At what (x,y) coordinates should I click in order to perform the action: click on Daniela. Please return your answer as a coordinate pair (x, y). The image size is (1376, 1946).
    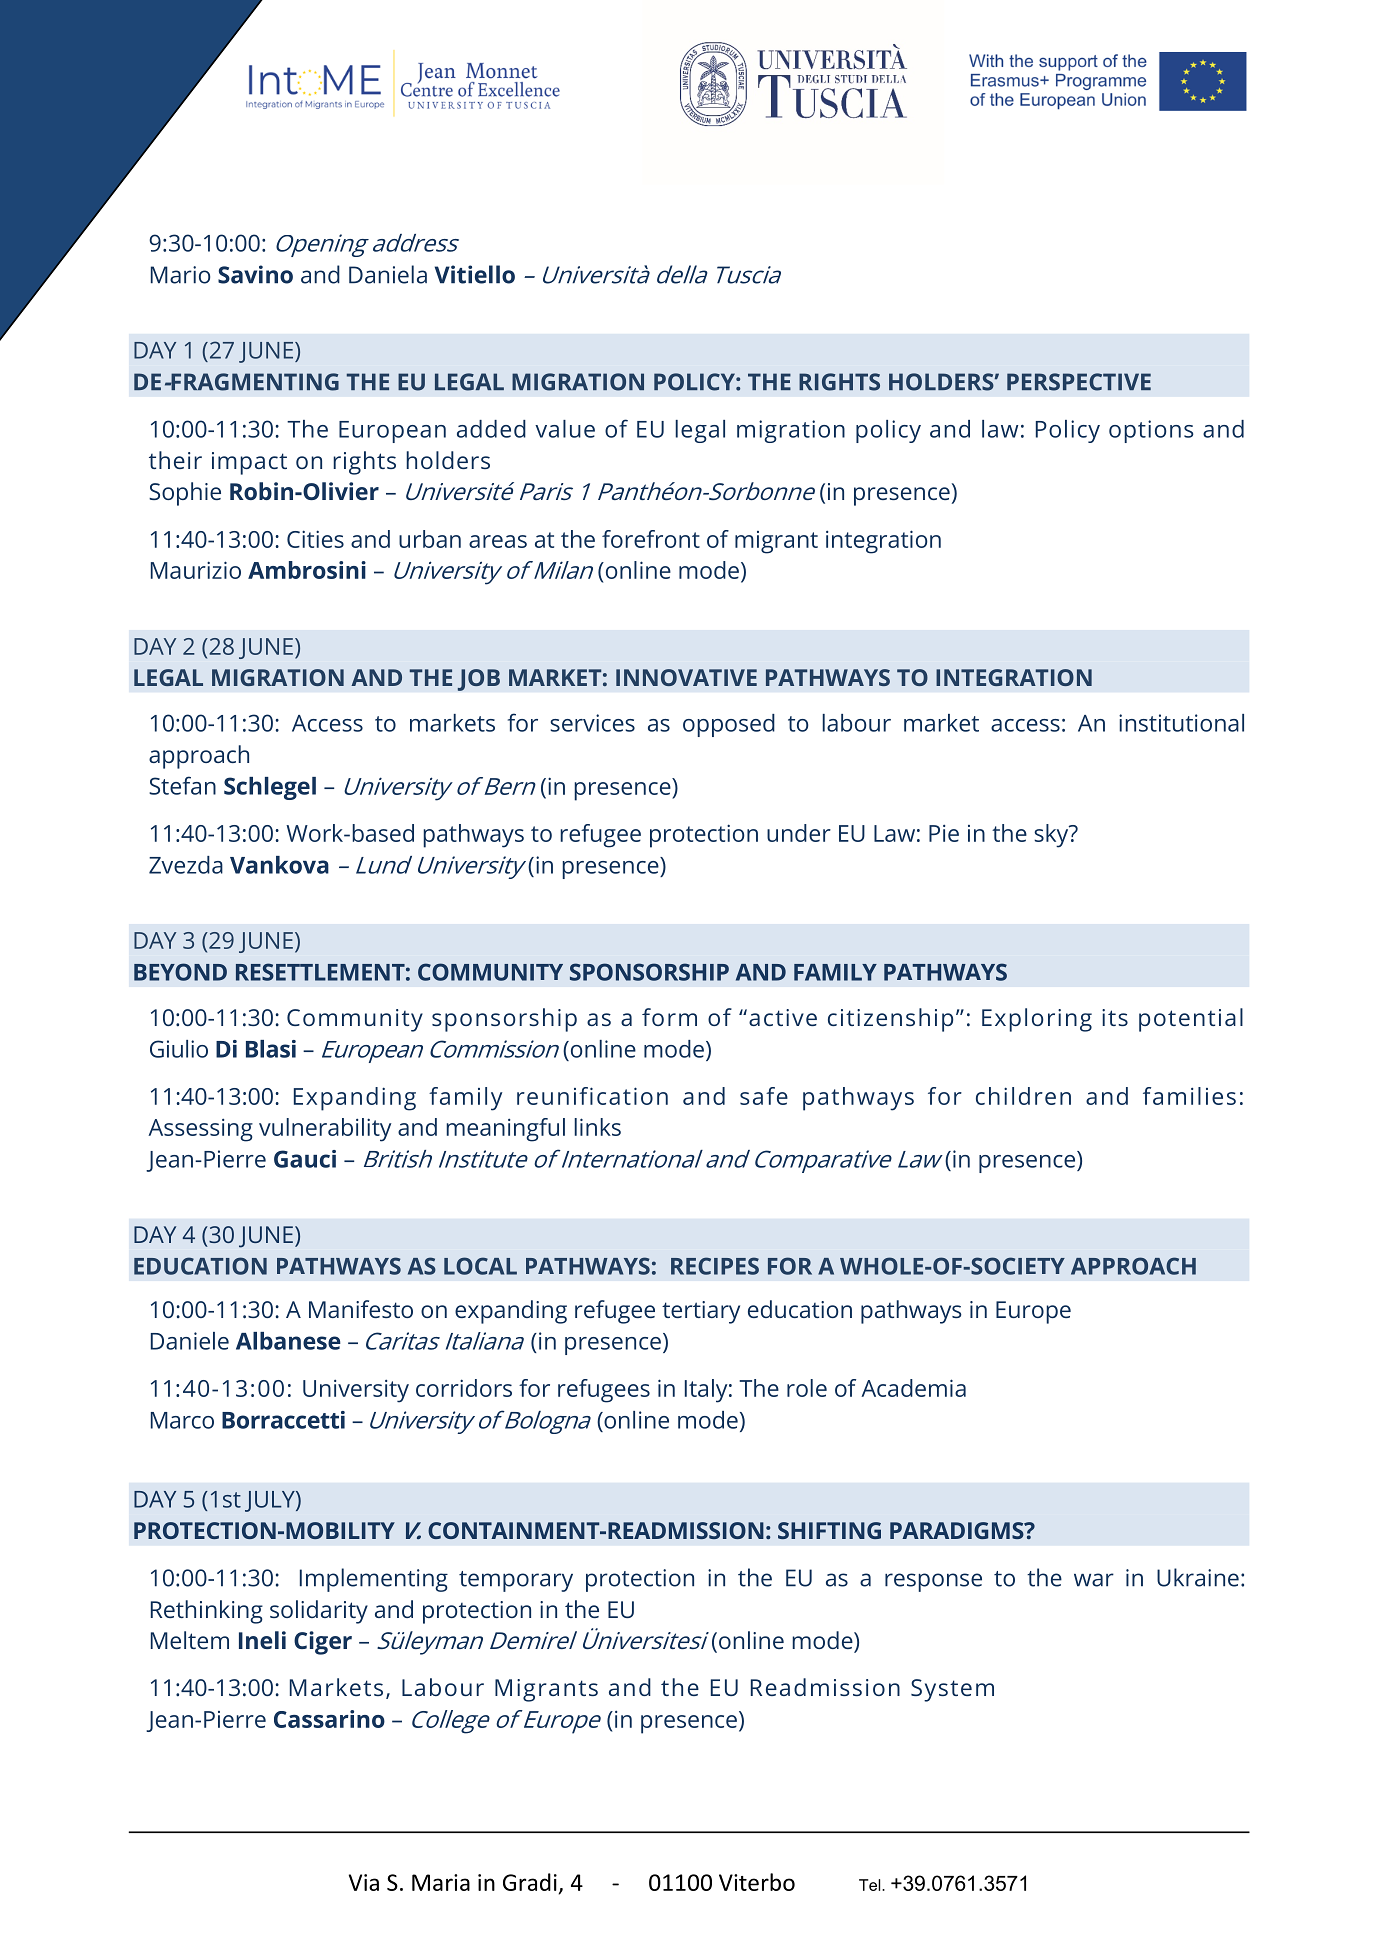
    Looking at the image, I should click on (388, 274).
